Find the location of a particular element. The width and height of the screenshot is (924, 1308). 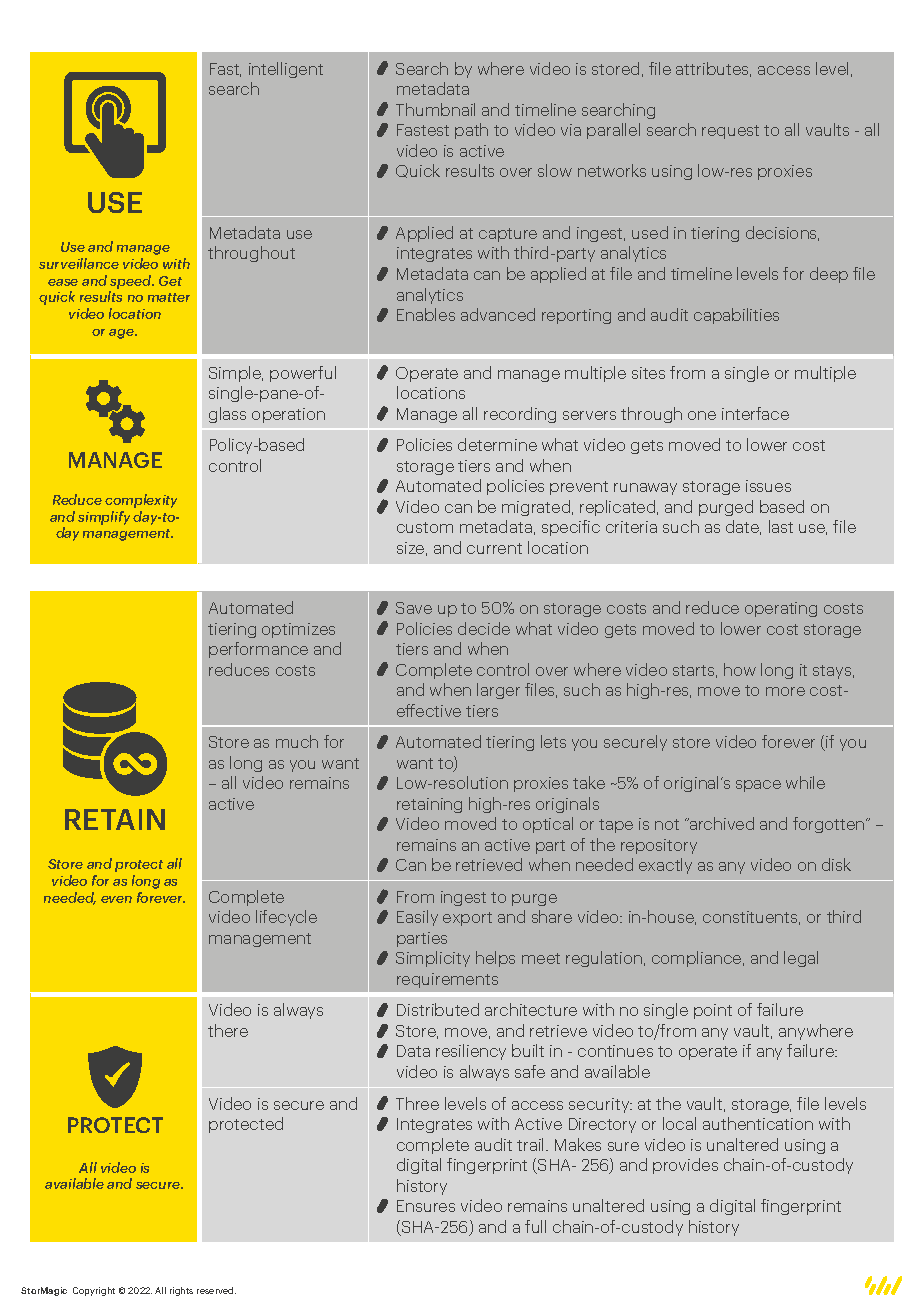

there is located at coordinates (228, 1030).
